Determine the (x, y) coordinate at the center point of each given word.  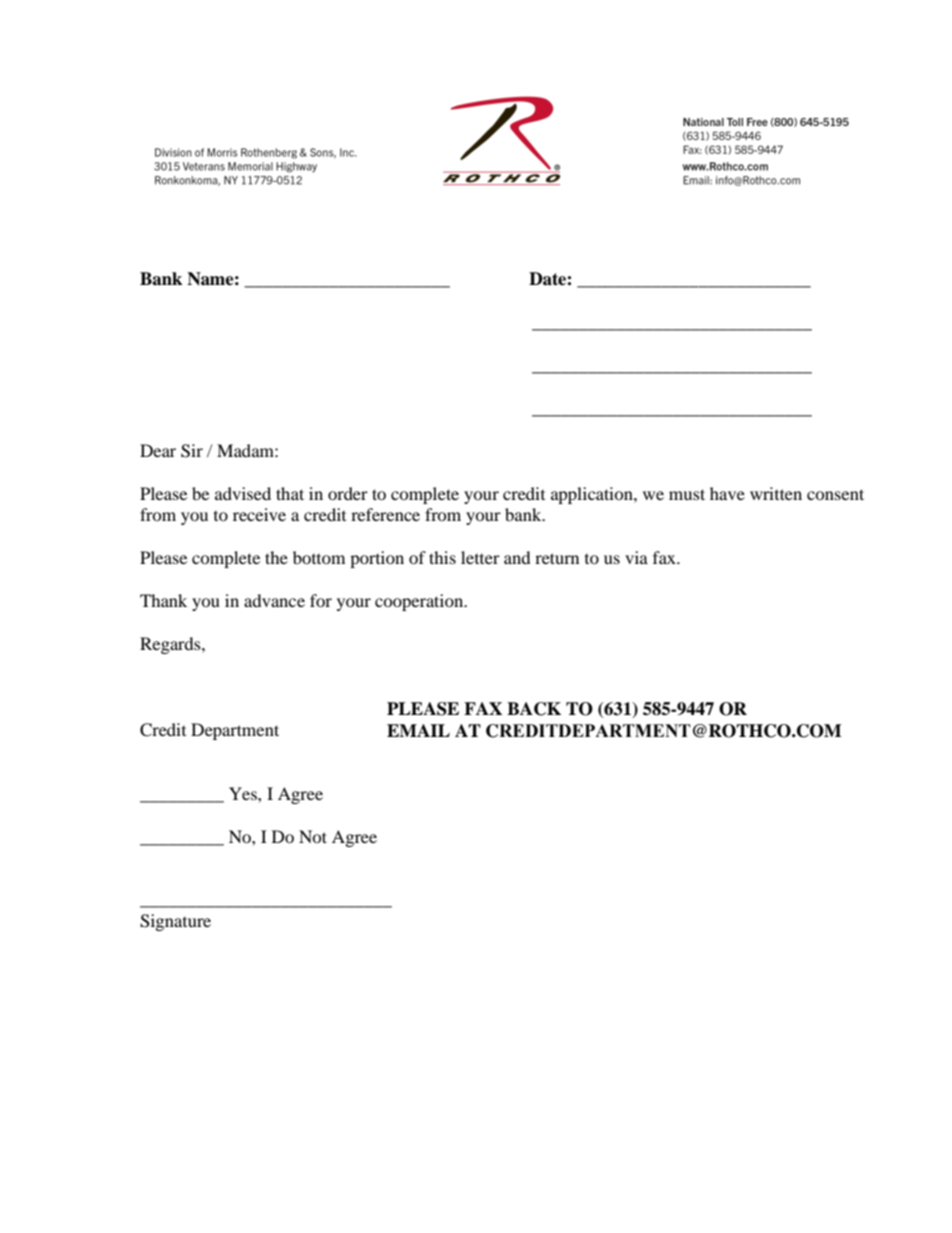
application (593, 495)
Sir (192, 451)
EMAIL (418, 730)
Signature (175, 922)
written (776, 493)
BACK (534, 709)
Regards (171, 645)
